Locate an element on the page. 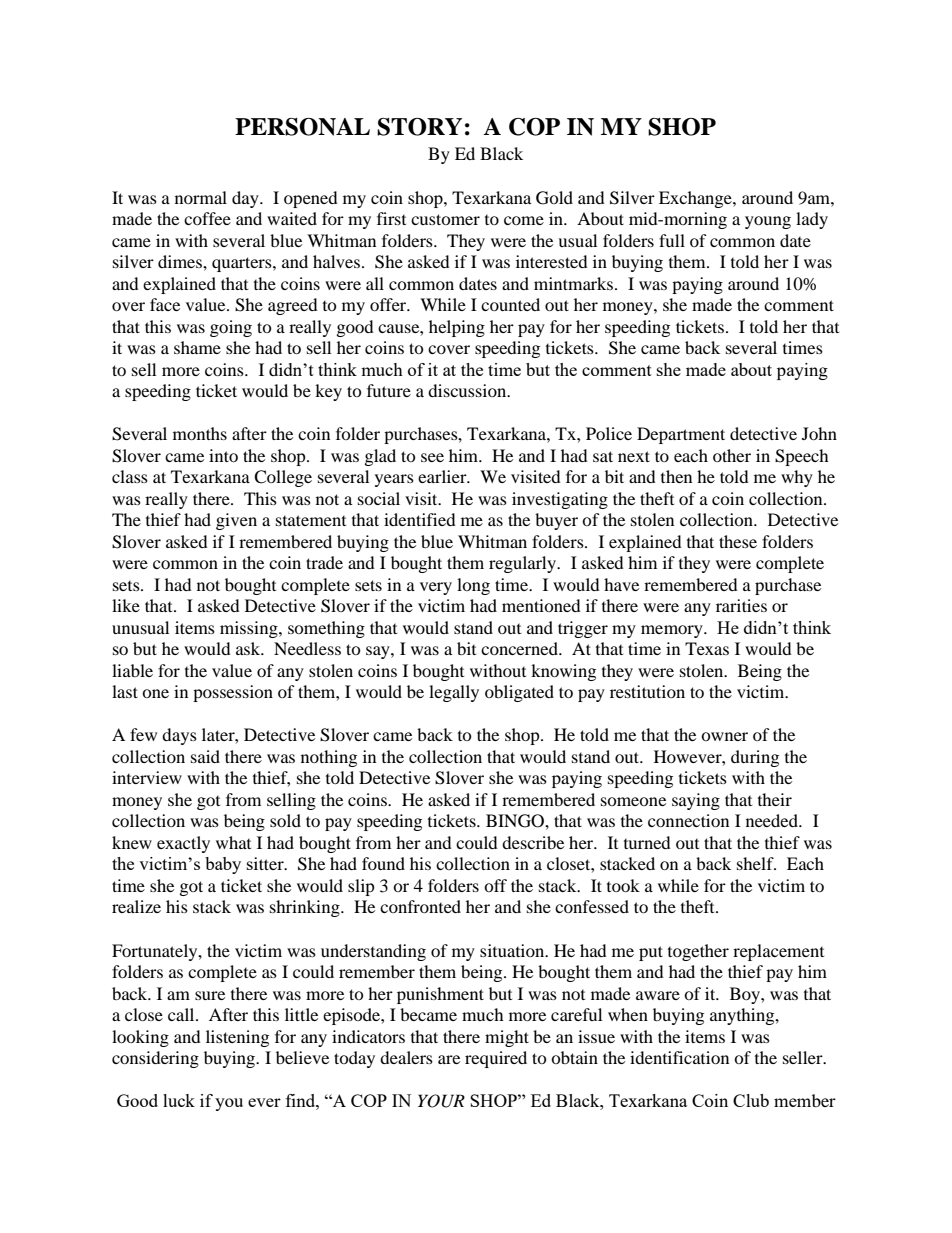  missing is located at coordinates (250, 629).
